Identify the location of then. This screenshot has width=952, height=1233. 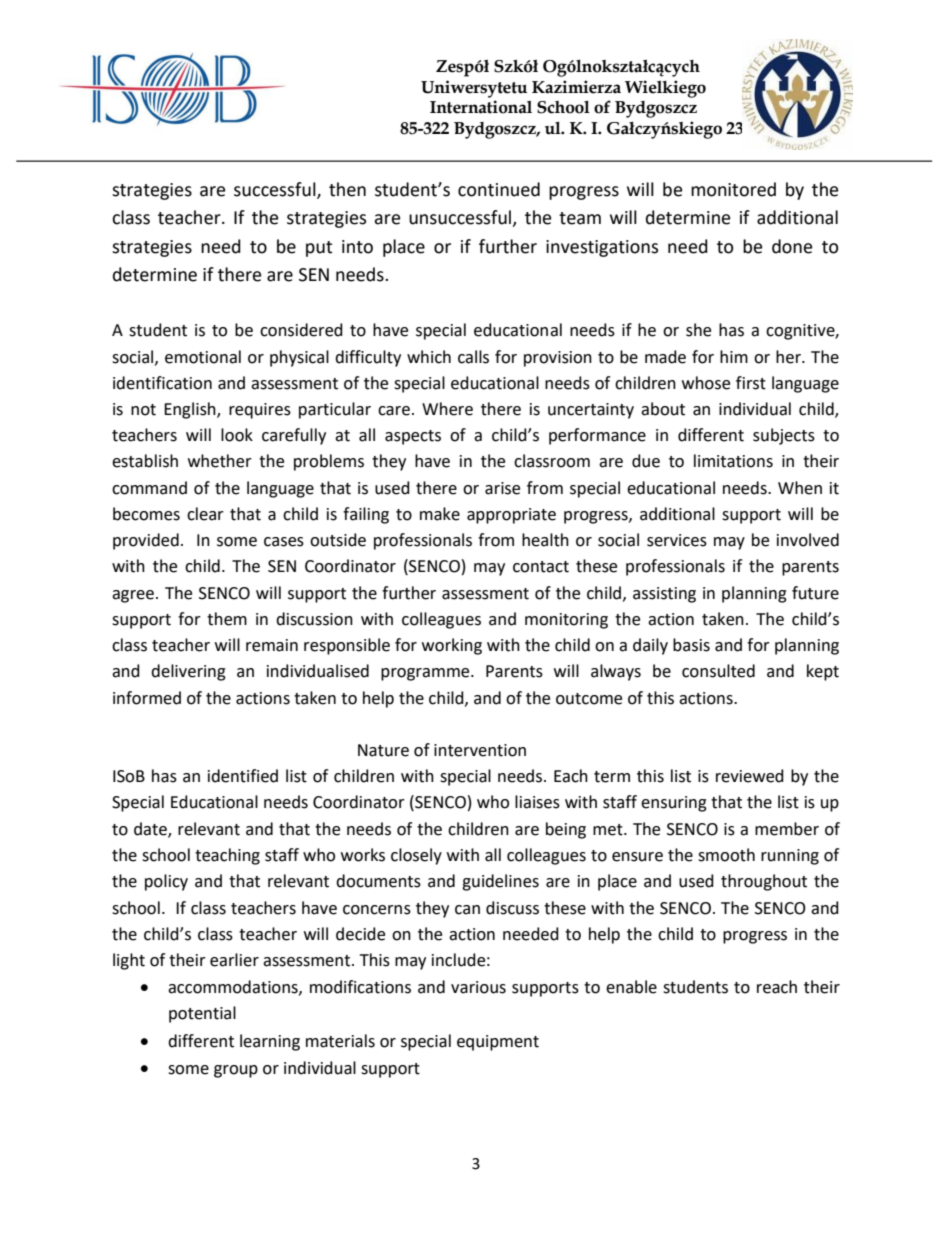
(347, 189).
